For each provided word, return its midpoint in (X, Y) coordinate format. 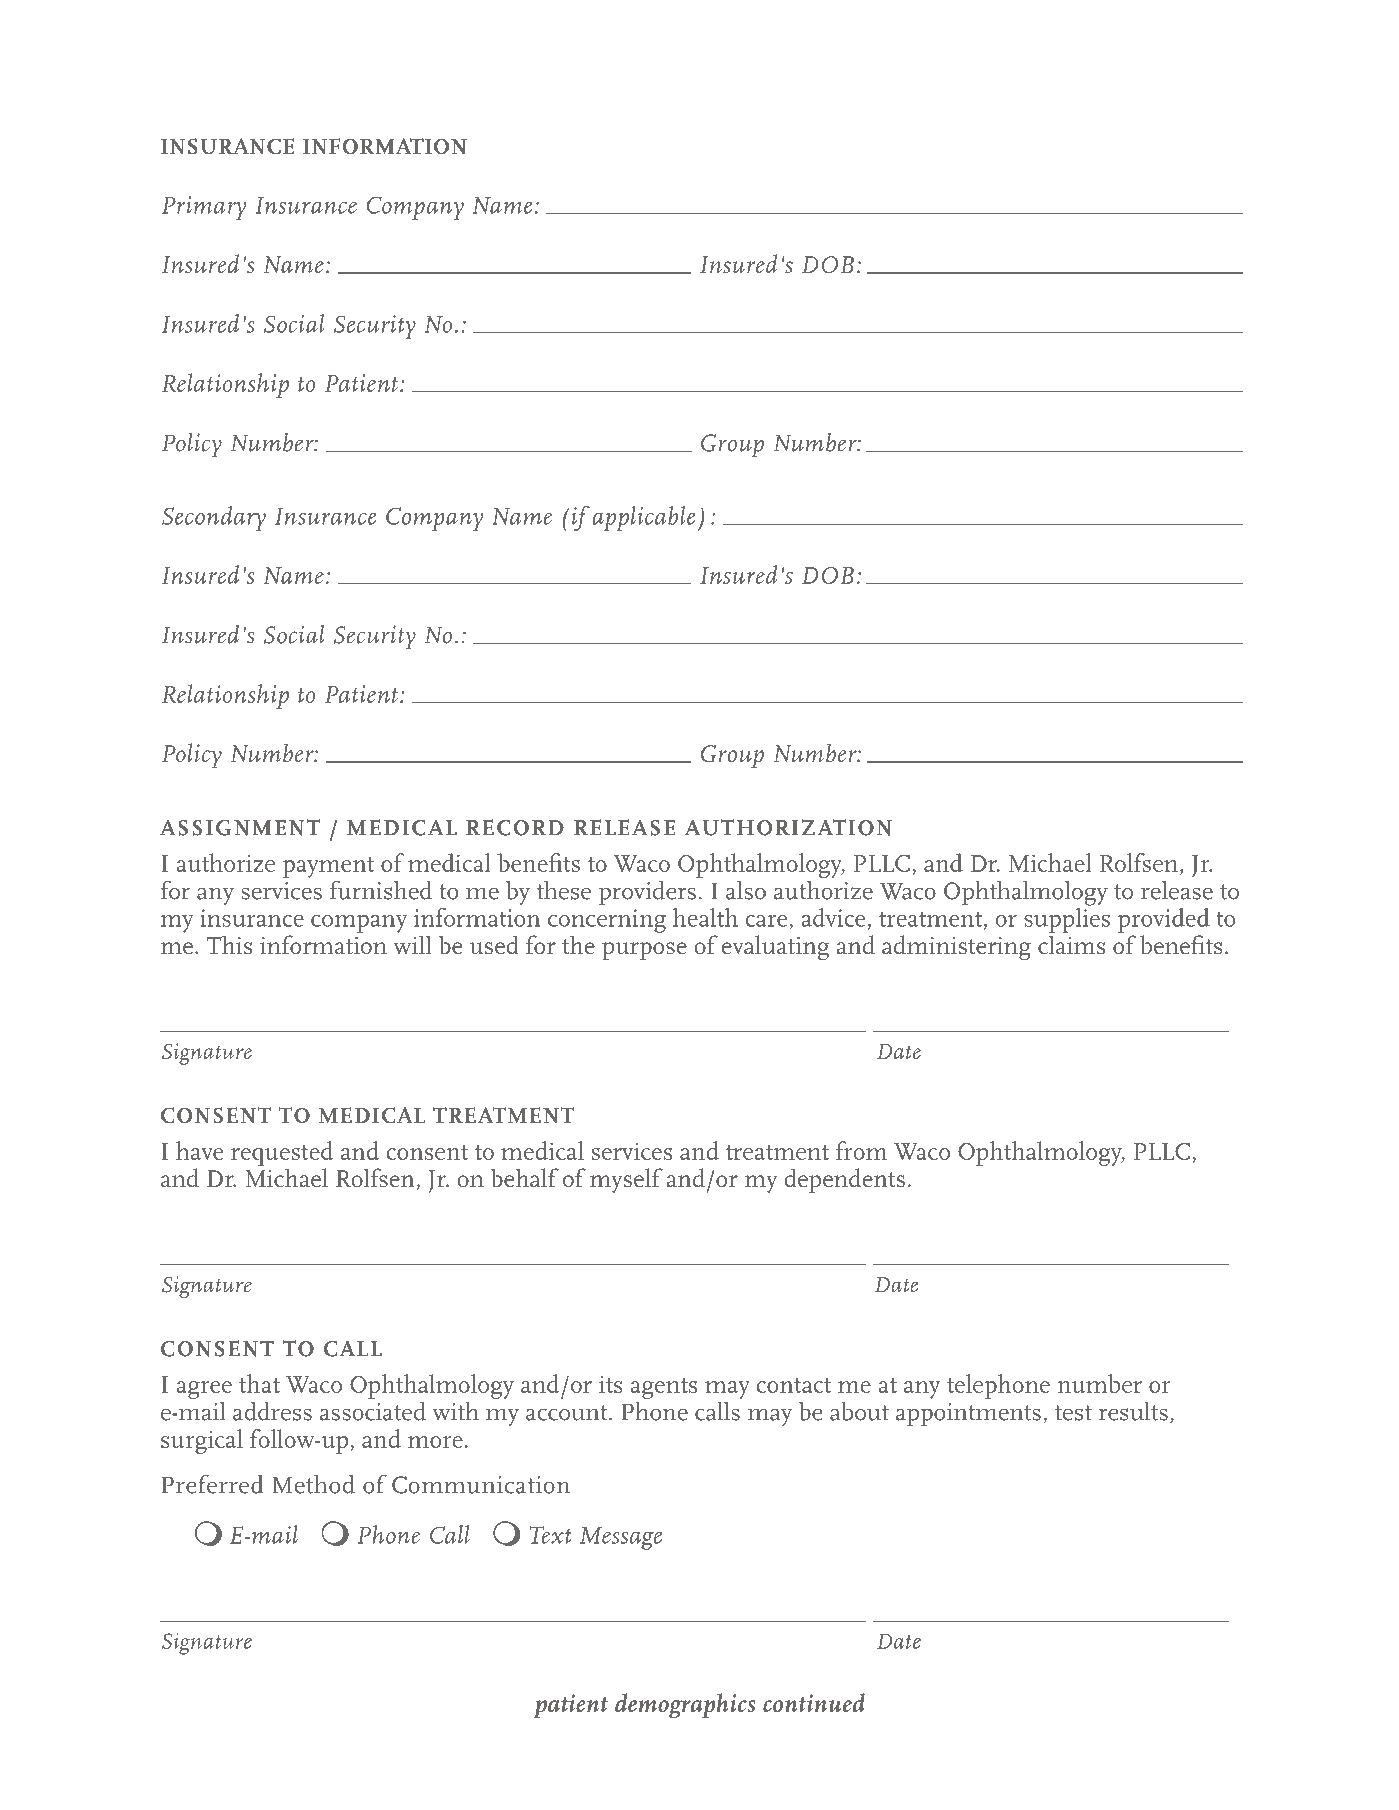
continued (814, 1702)
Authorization (788, 827)
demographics (685, 1706)
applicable (644, 518)
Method (314, 1484)
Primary (204, 208)
